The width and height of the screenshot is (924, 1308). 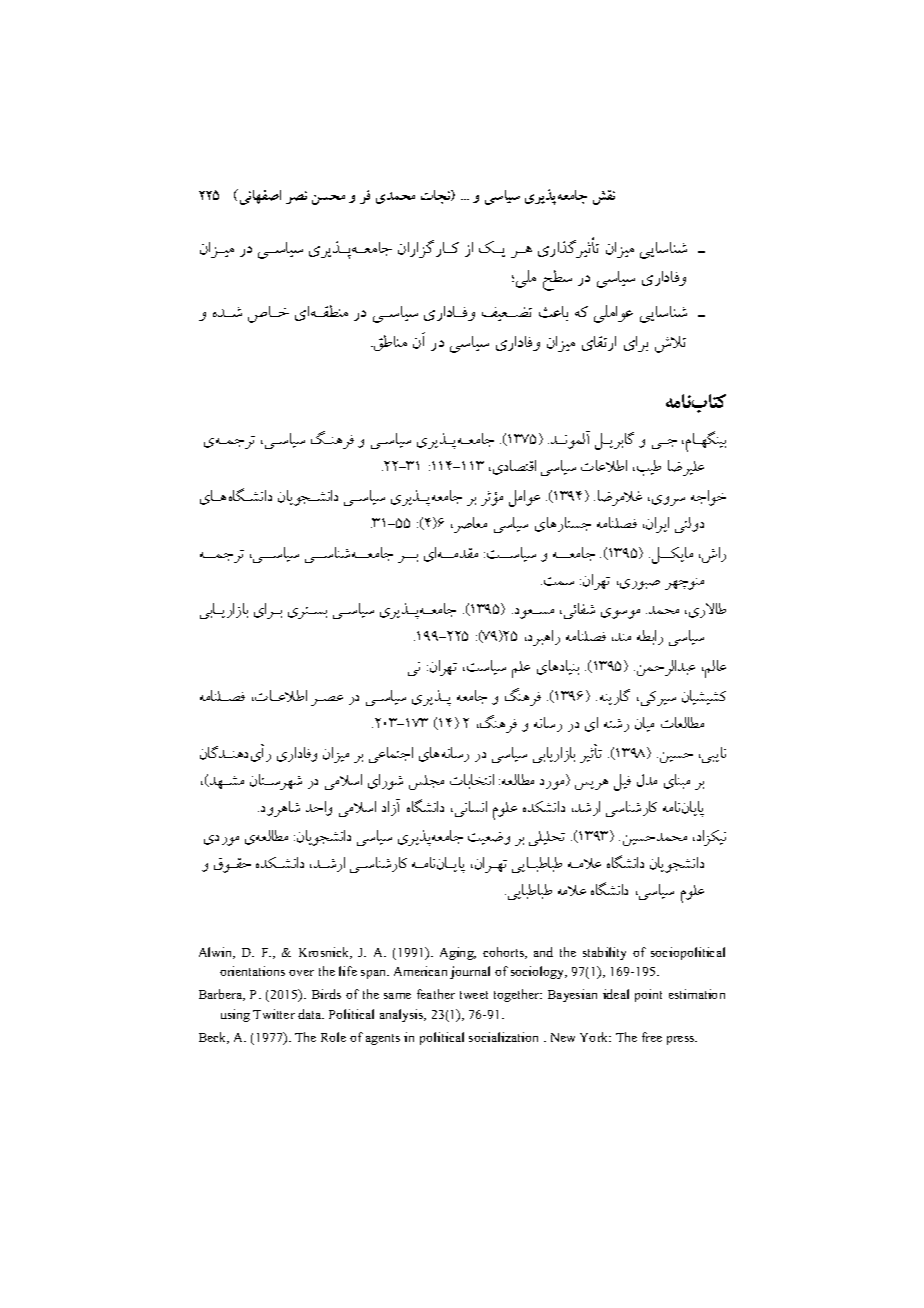 What do you see at coordinates (325, 953) in the screenshot?
I see `Krosnick` at bounding box center [325, 953].
